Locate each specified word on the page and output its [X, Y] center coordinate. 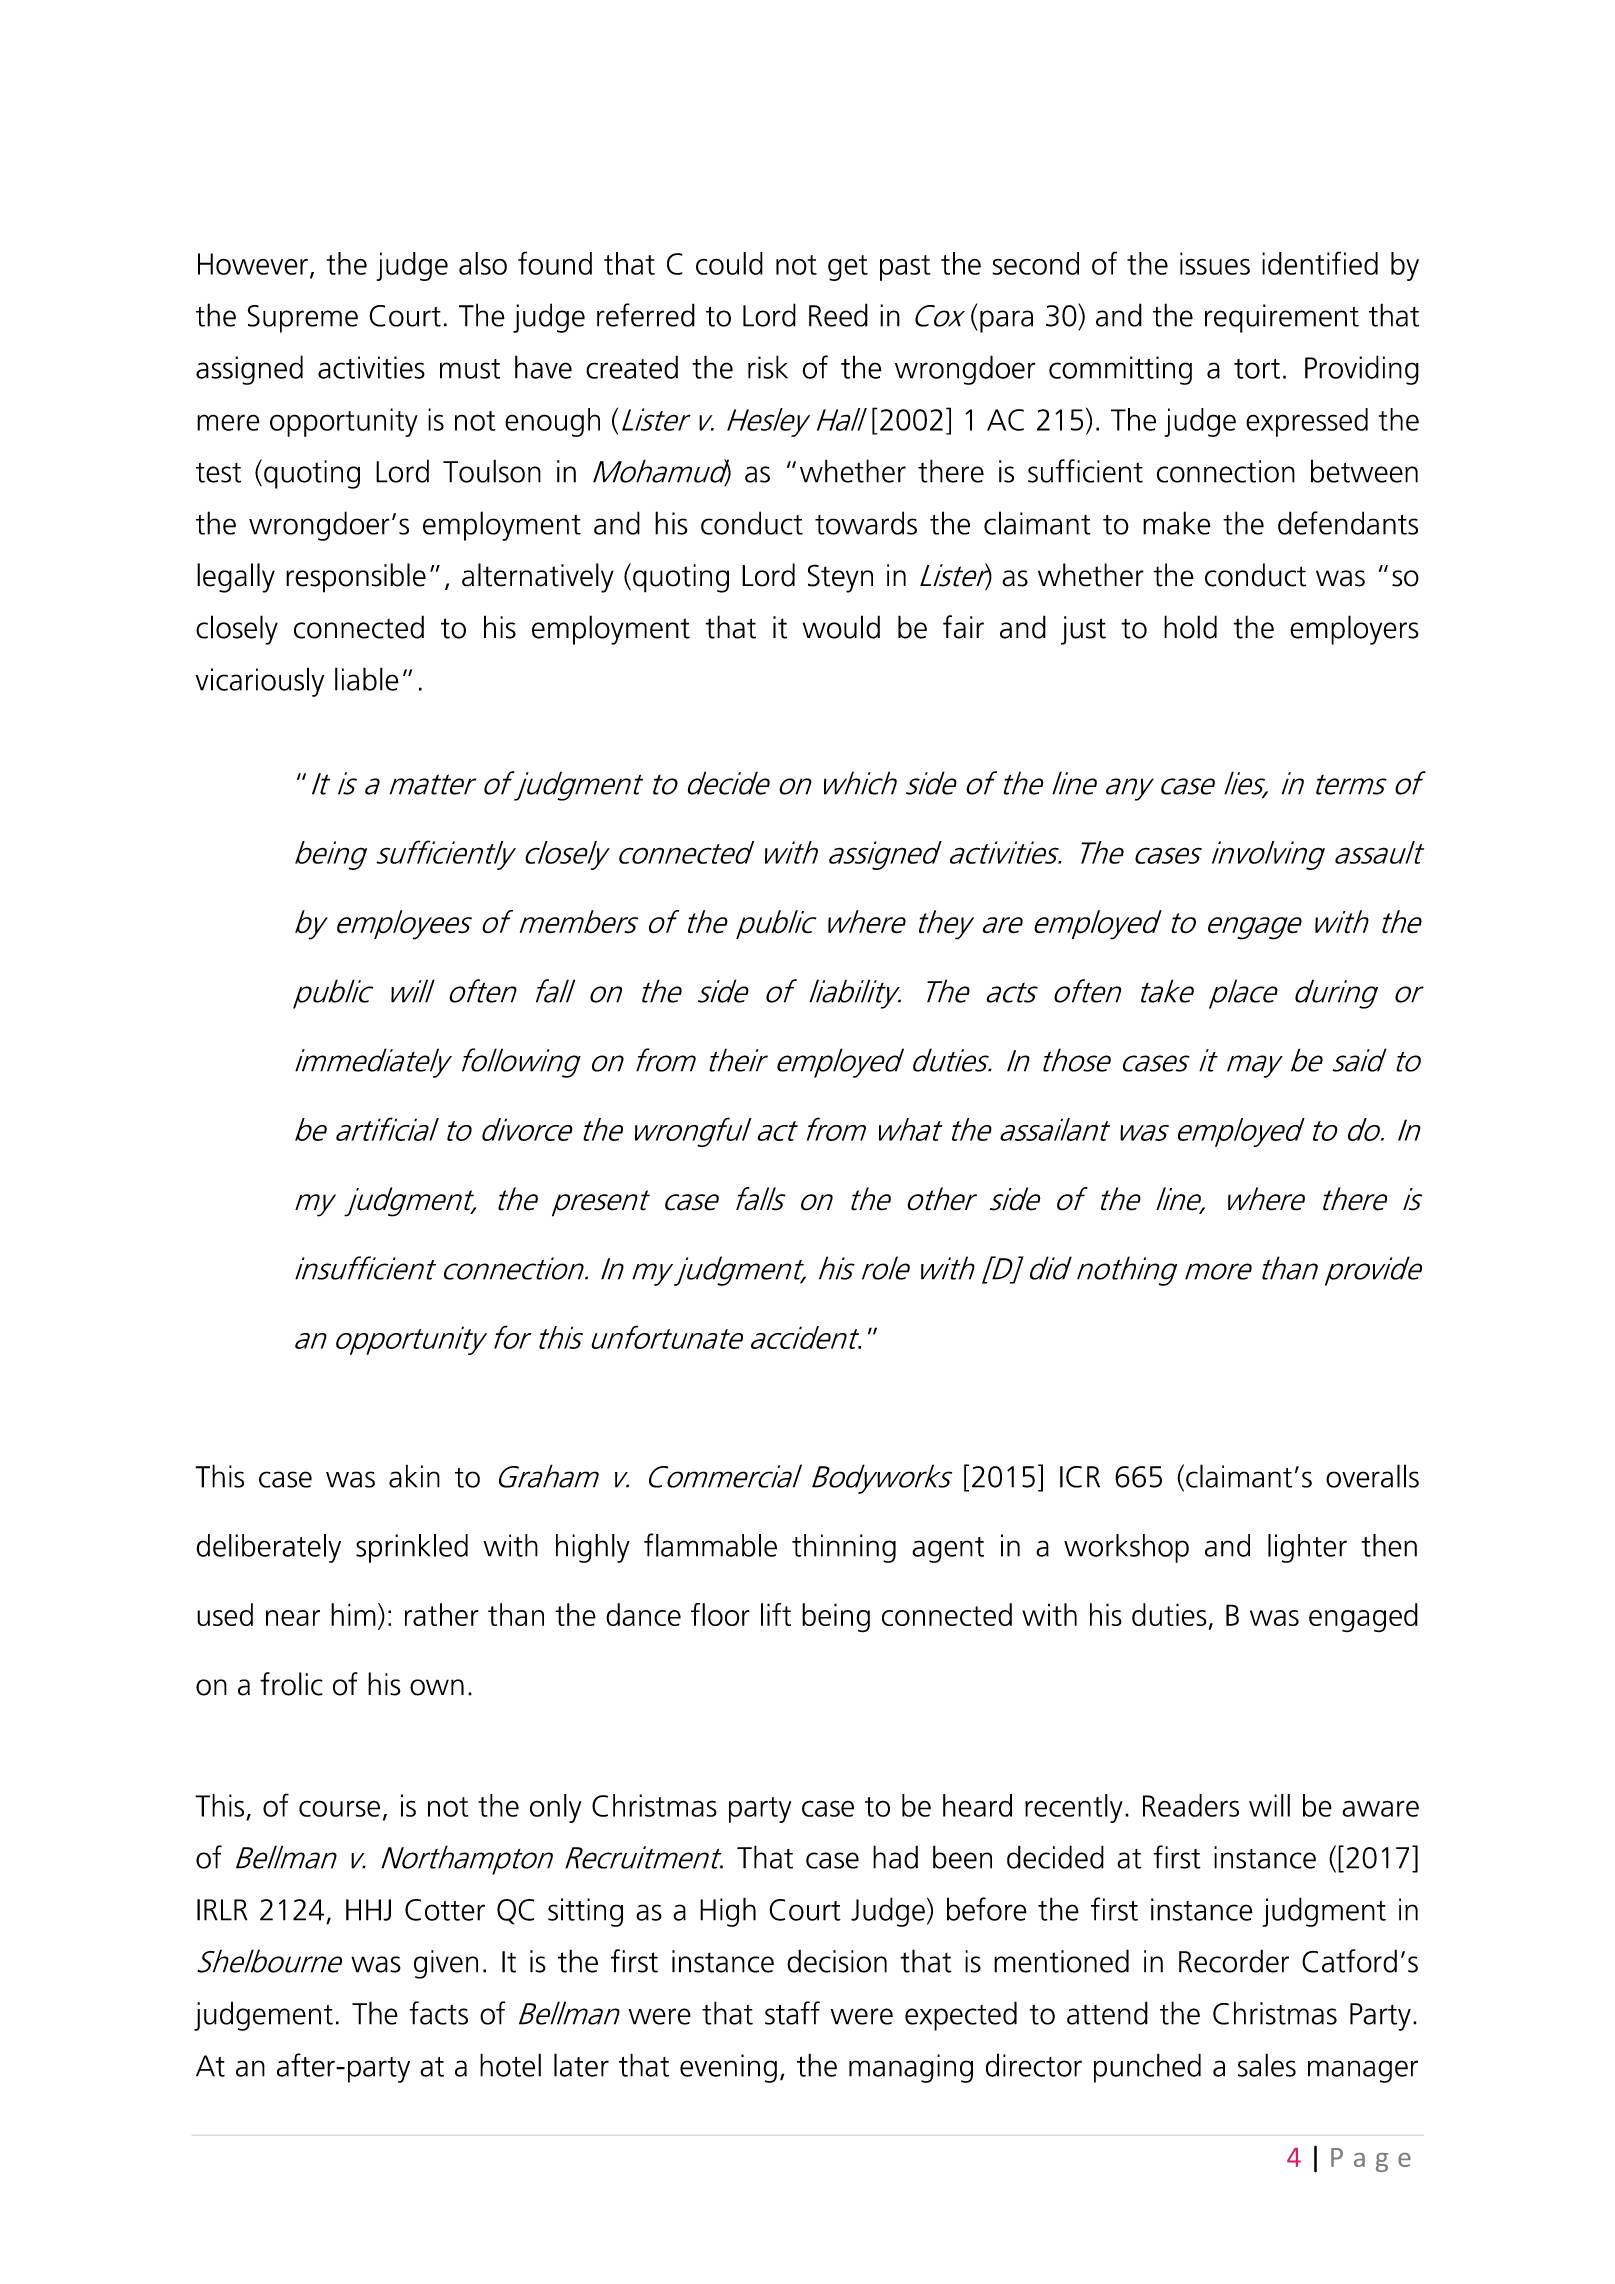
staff [792, 2013]
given [446, 1964]
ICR [1080, 1477]
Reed [838, 315]
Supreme [303, 319]
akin [414, 1476]
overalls [1372, 1476]
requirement [1282, 318]
